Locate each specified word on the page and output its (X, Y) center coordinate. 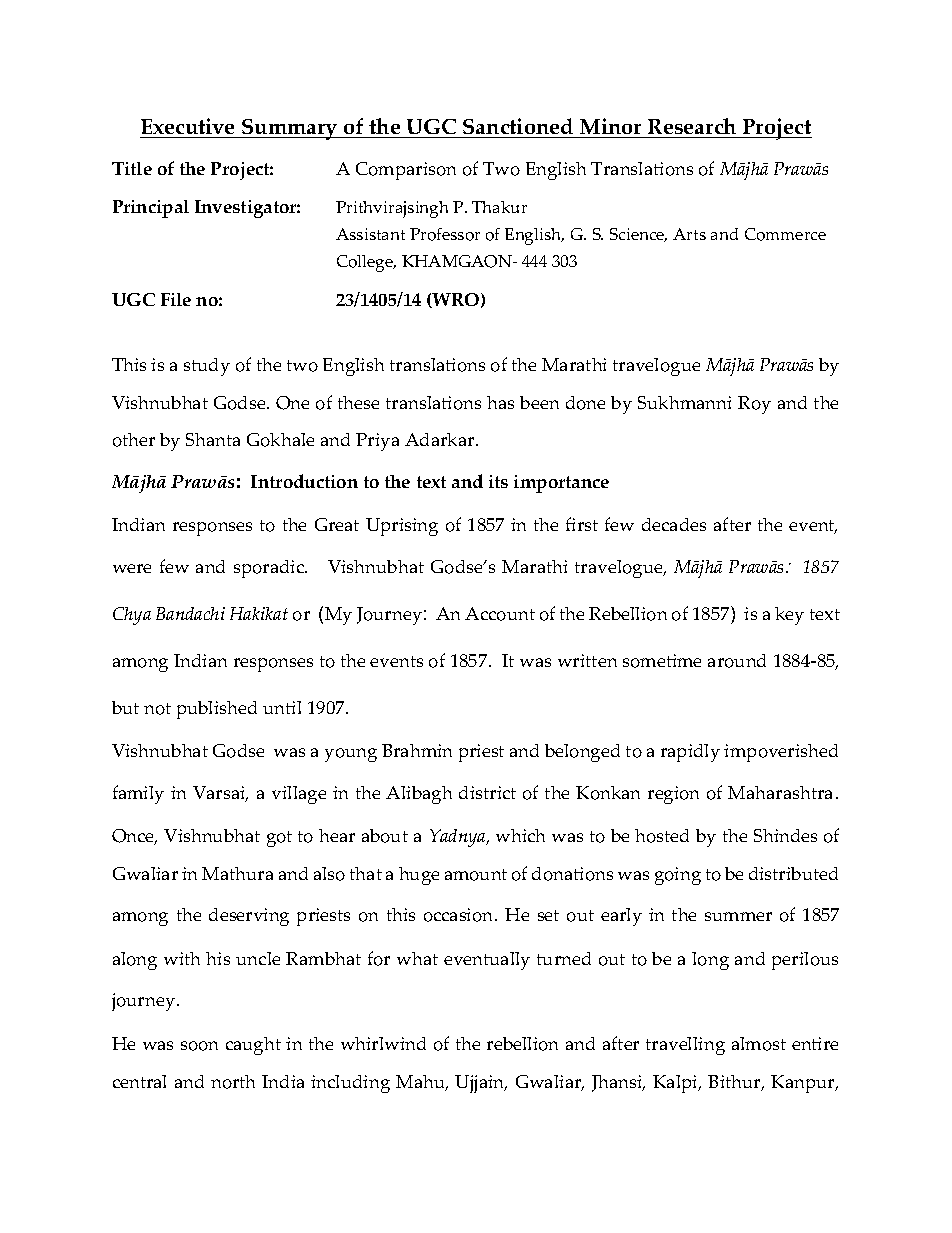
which (520, 835)
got (279, 839)
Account (500, 614)
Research (692, 128)
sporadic (270, 569)
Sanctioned (518, 128)
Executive (189, 128)
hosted (662, 836)
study (207, 367)
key (789, 616)
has (500, 402)
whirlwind (383, 1043)
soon (199, 1046)
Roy (754, 405)
